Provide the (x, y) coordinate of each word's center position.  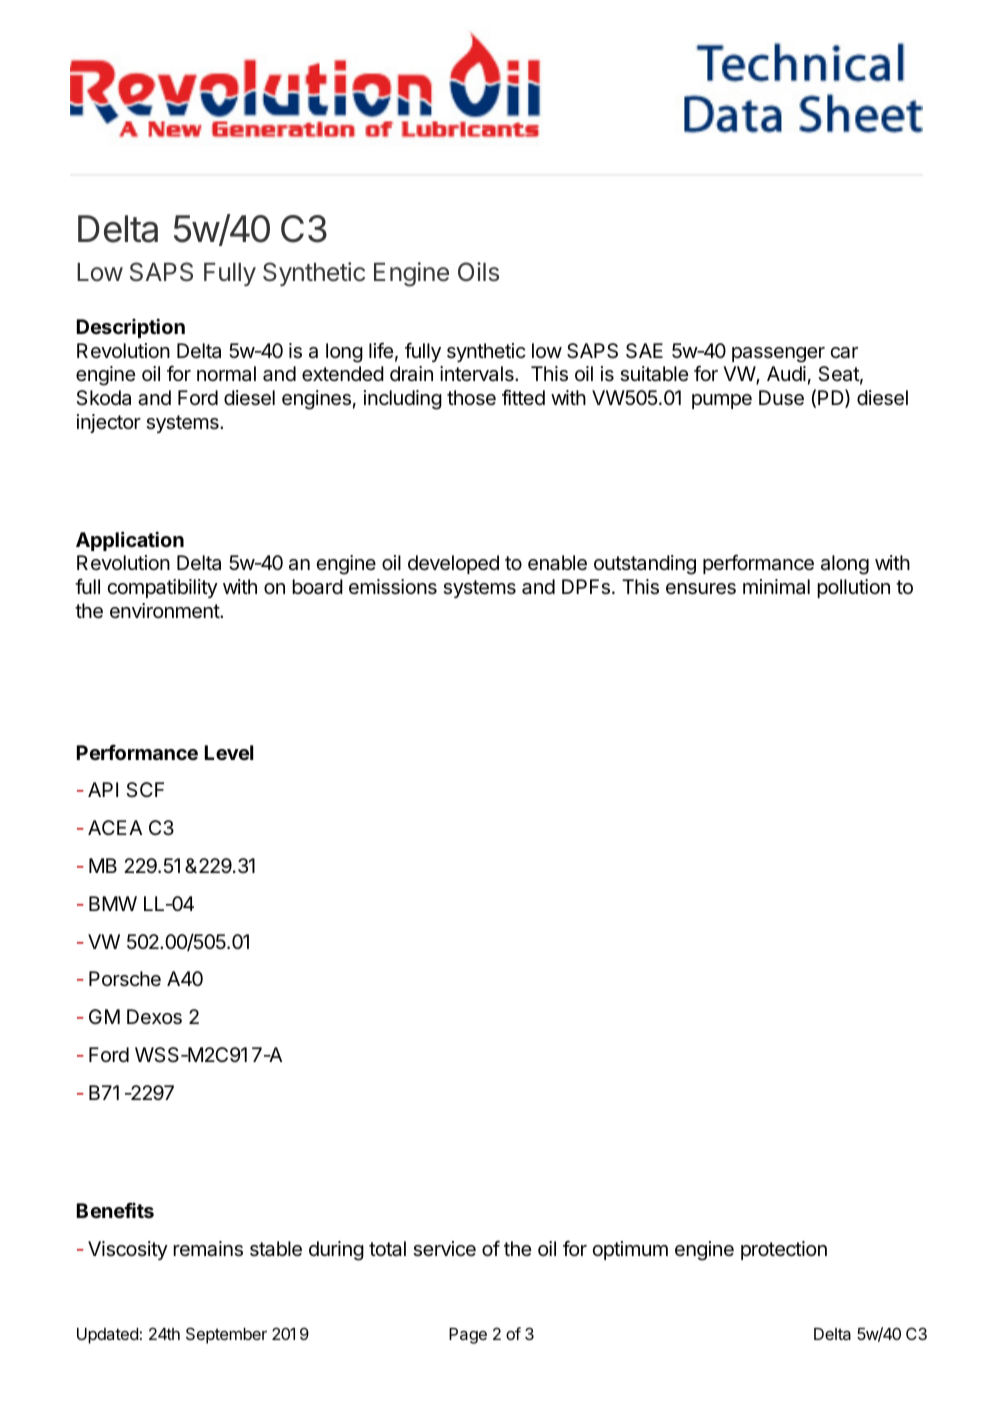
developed (453, 564)
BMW (113, 903)
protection (784, 1250)
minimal (776, 587)
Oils (478, 272)
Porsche (125, 979)
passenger (778, 355)
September (226, 1335)
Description (131, 328)
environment (165, 611)
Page (468, 1336)
